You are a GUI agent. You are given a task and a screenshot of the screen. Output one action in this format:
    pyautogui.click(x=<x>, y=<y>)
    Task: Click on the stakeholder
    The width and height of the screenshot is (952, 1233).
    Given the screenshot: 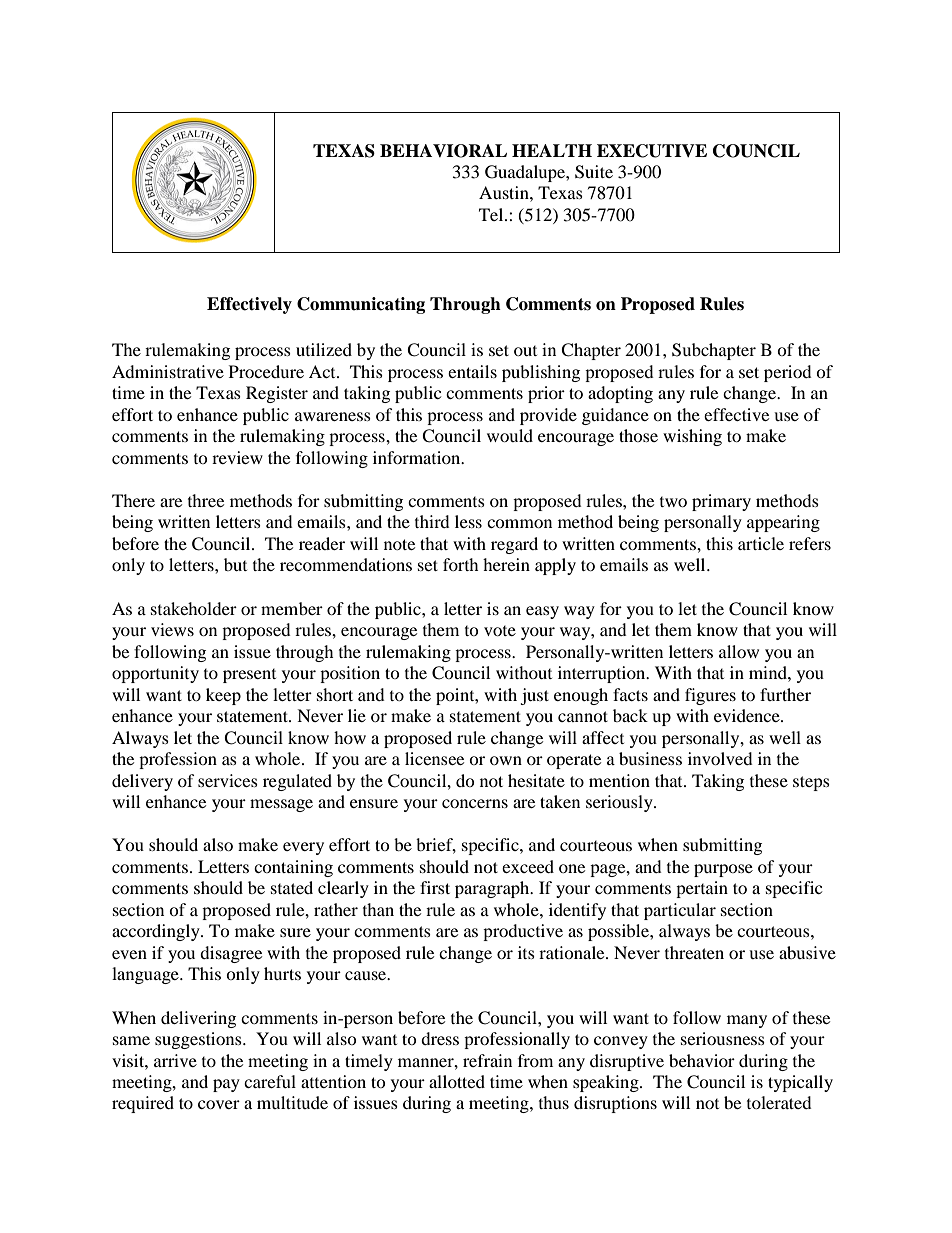 What is the action you would take?
    pyautogui.click(x=194, y=608)
